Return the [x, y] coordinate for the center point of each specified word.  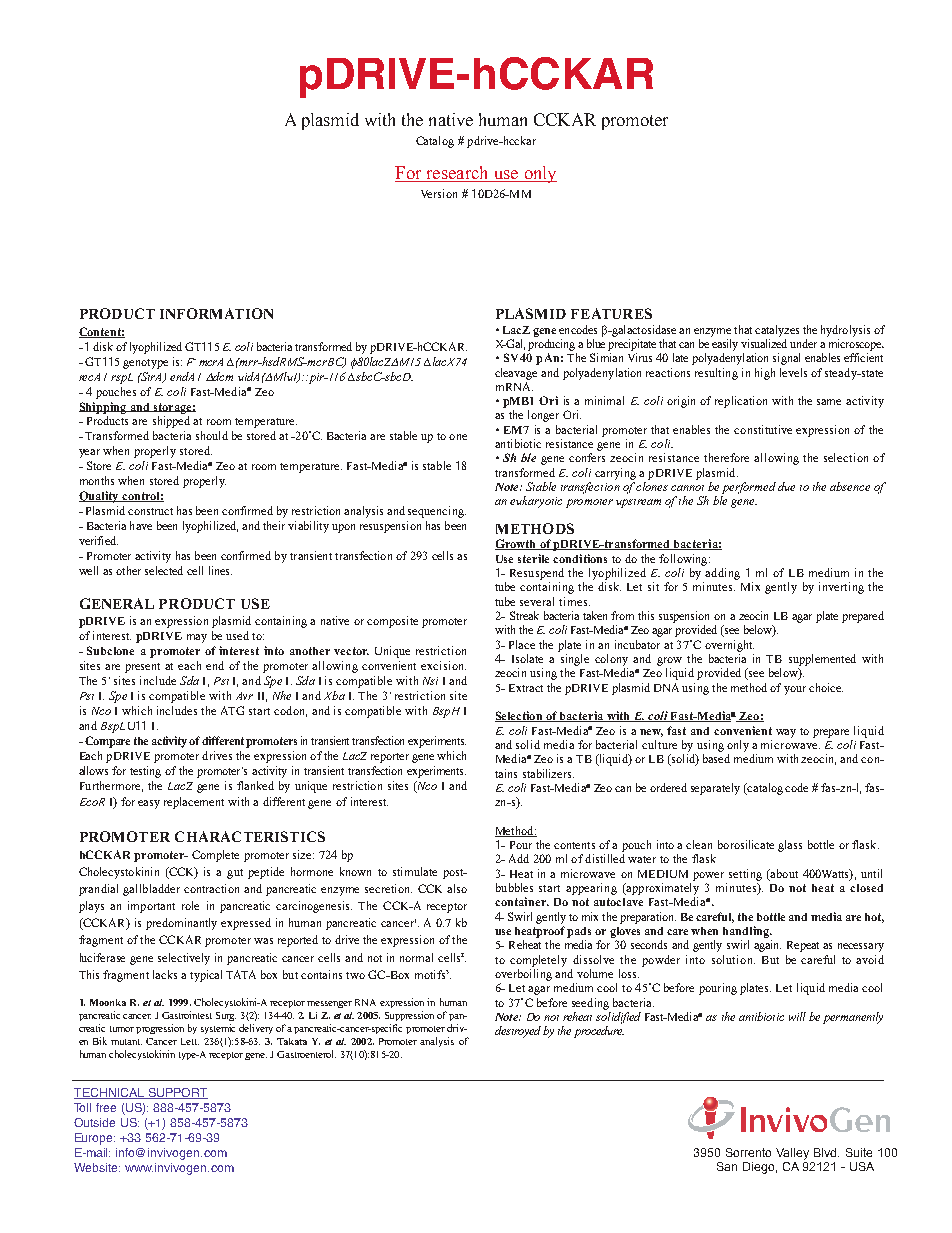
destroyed [518, 1032]
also [457, 888]
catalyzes [777, 331]
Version [439, 193]
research [457, 174]
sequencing [437, 512]
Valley [792, 1154]
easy [149, 804]
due [786, 486]
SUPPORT [177, 1093]
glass [790, 846]
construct [150, 511]
